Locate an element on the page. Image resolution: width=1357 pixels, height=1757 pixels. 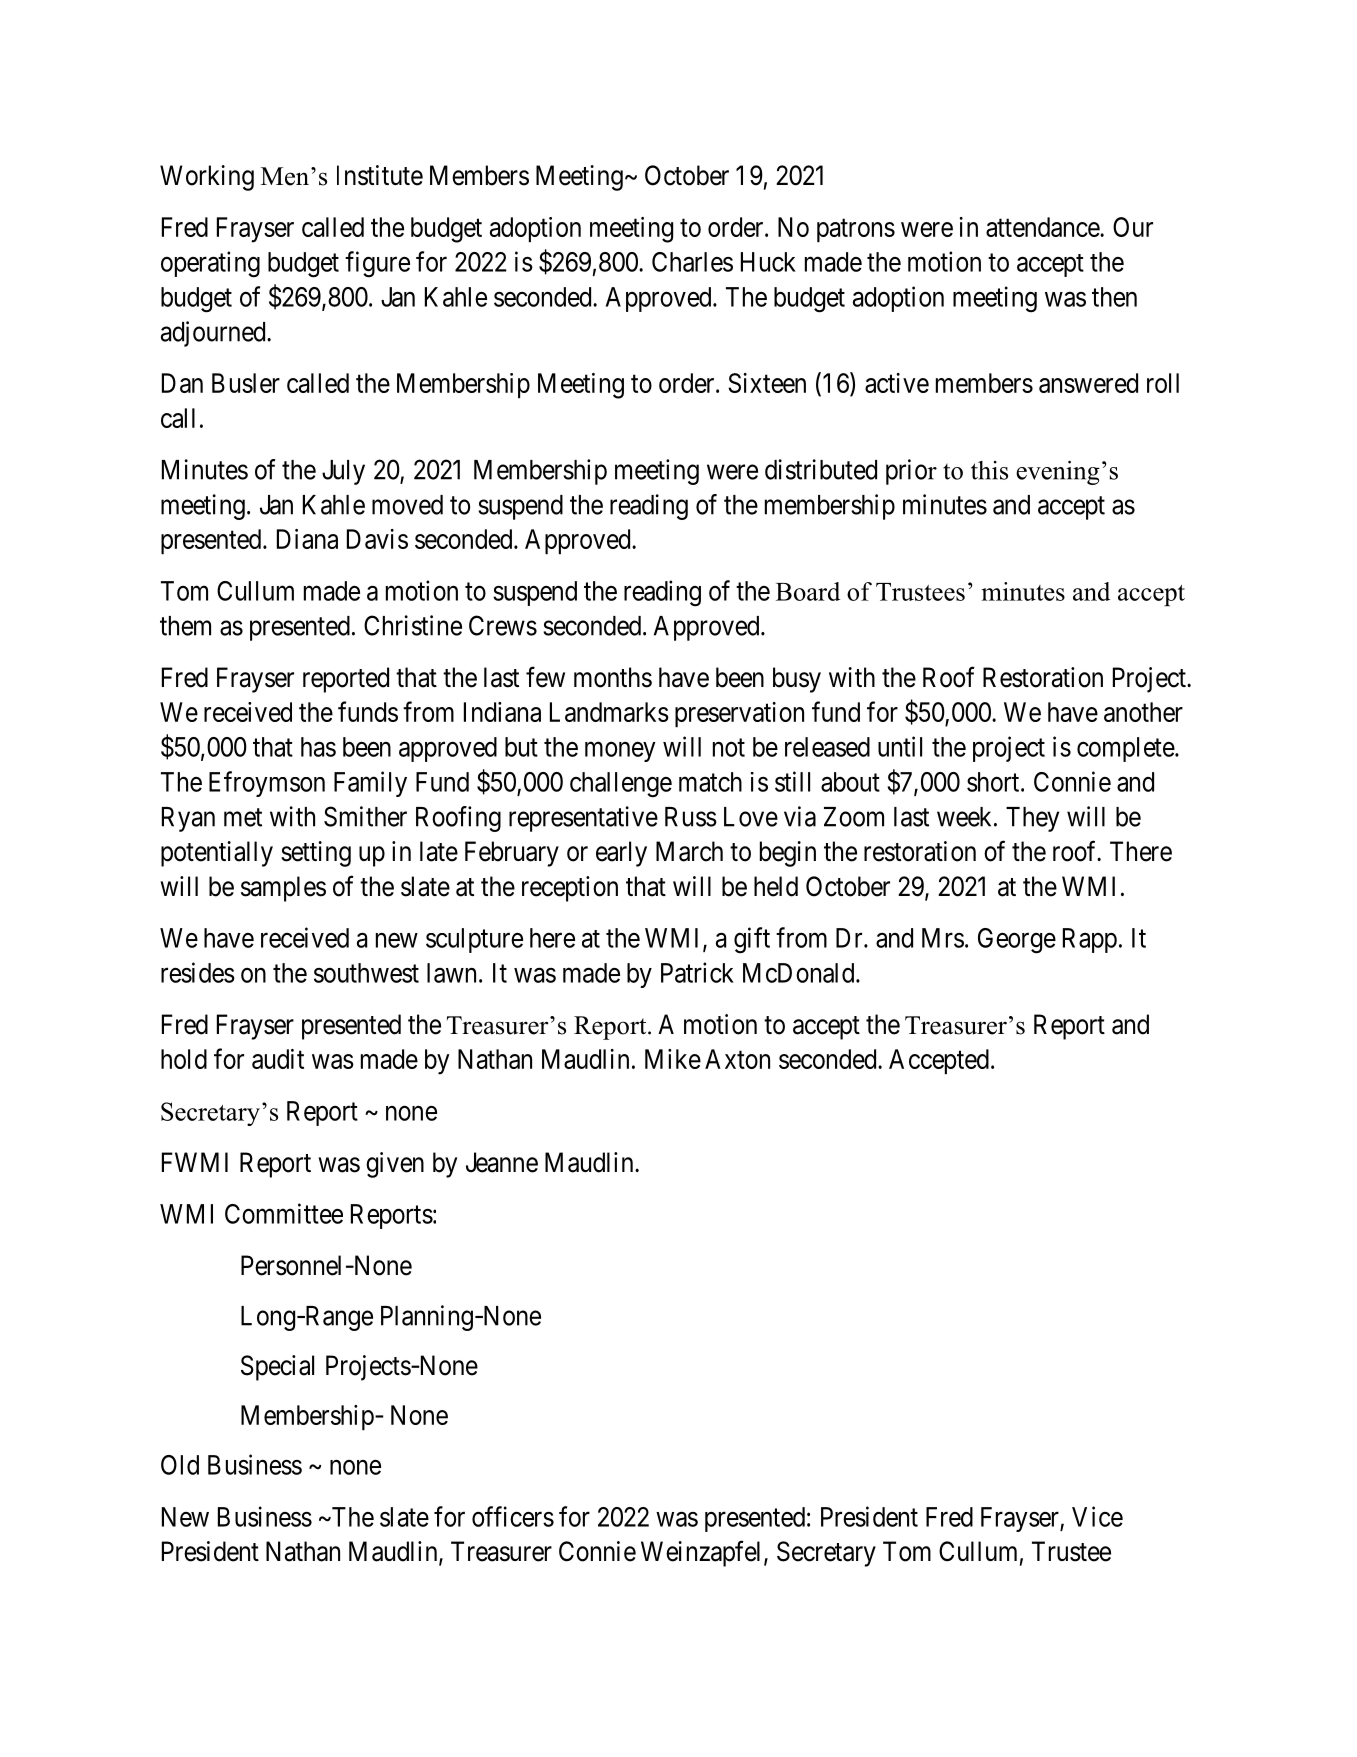
Special is located at coordinates (277, 1368).
